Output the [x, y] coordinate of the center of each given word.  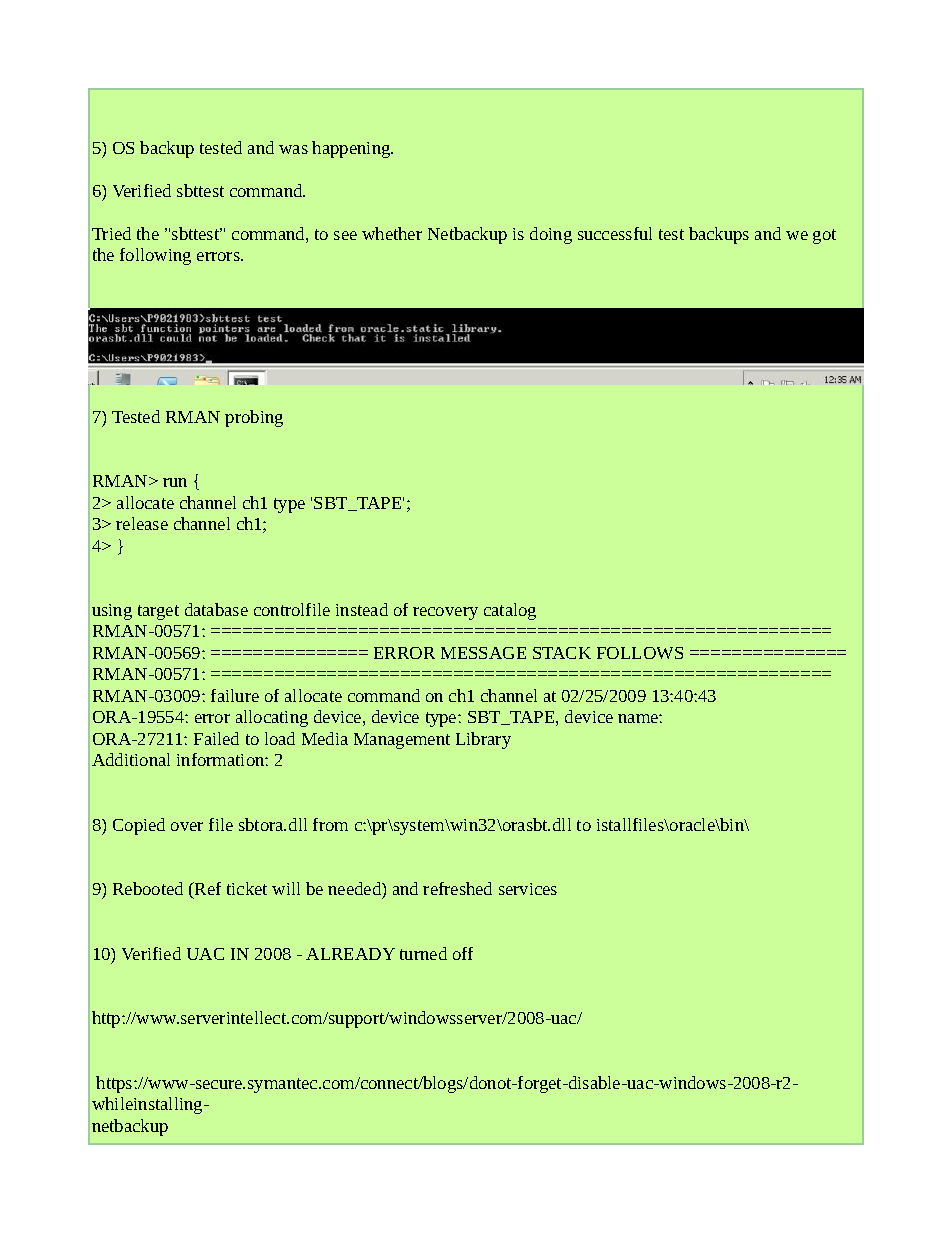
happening [352, 149]
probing [254, 418]
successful [615, 233]
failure [235, 695]
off [463, 953]
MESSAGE [483, 653]
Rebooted [148, 888]
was [293, 149]
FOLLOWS [640, 653]
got [824, 236]
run [175, 482]
